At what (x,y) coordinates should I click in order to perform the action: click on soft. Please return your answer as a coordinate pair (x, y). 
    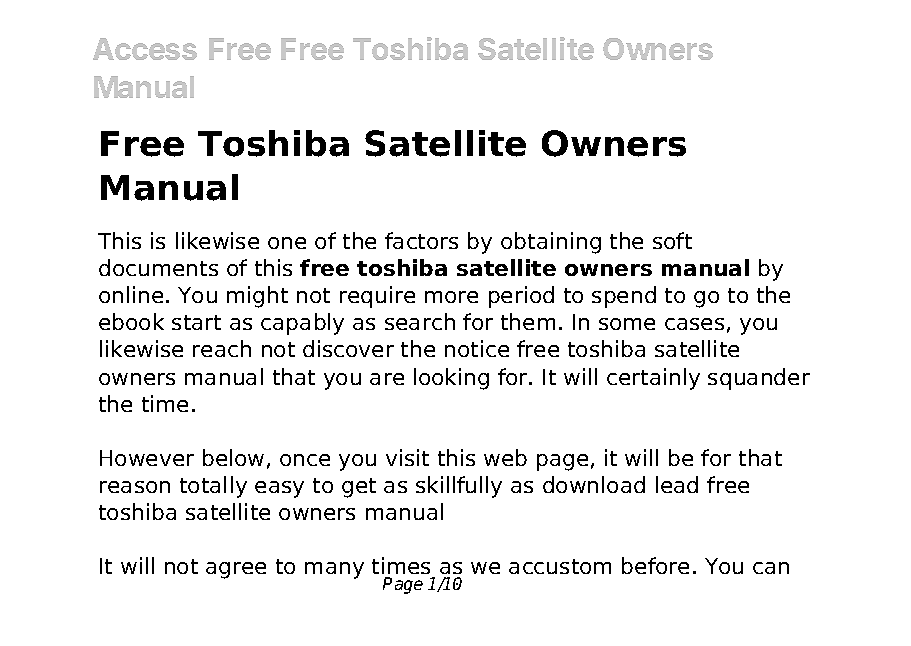
    Looking at the image, I should click on (672, 240).
